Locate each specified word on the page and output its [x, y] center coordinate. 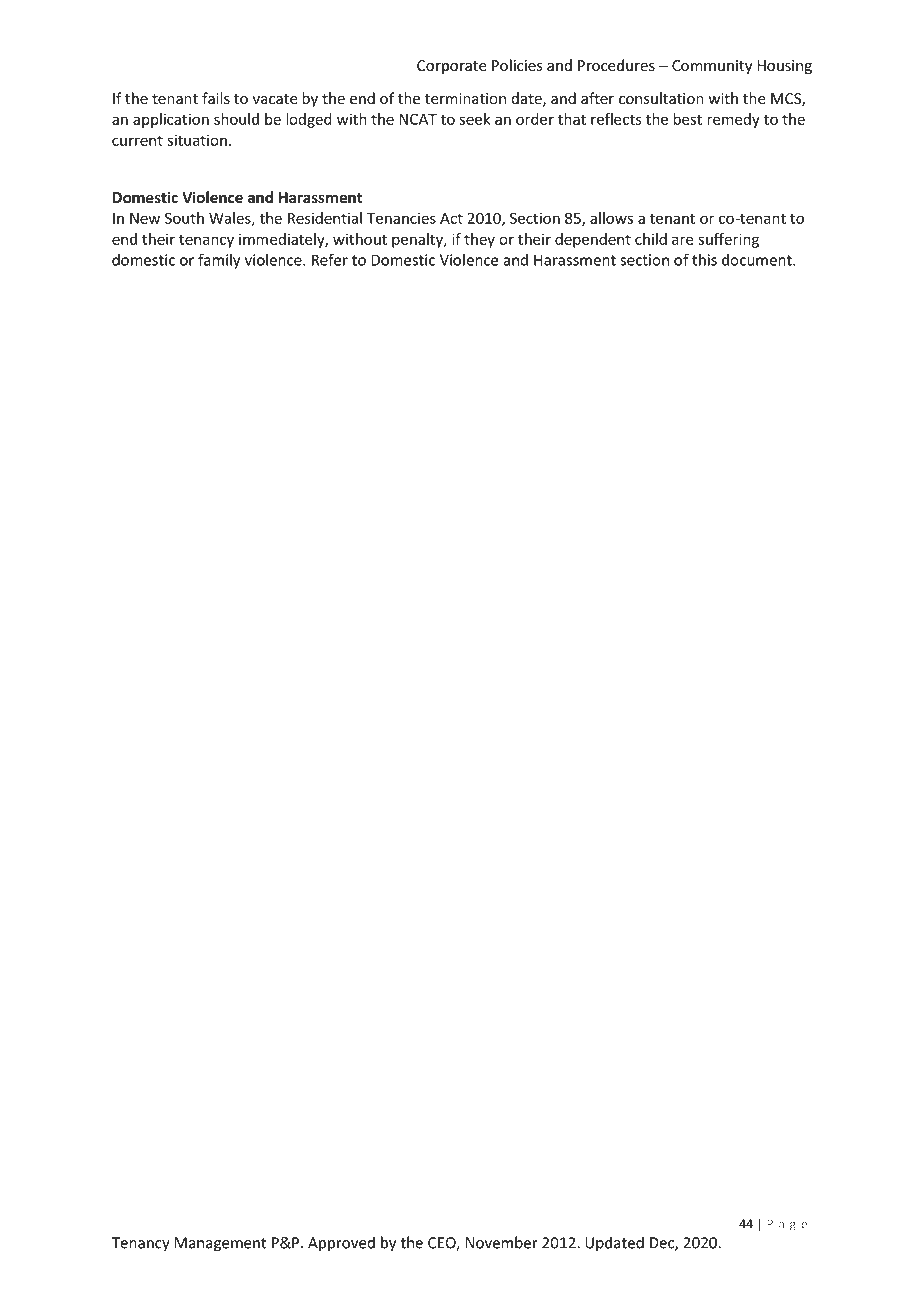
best [687, 119]
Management [221, 1244]
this [704, 259]
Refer [330, 259]
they [479, 240]
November [502, 1242]
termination [465, 99]
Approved [341, 1244]
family [219, 261]
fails [216, 98]
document [758, 260]
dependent [593, 240]
